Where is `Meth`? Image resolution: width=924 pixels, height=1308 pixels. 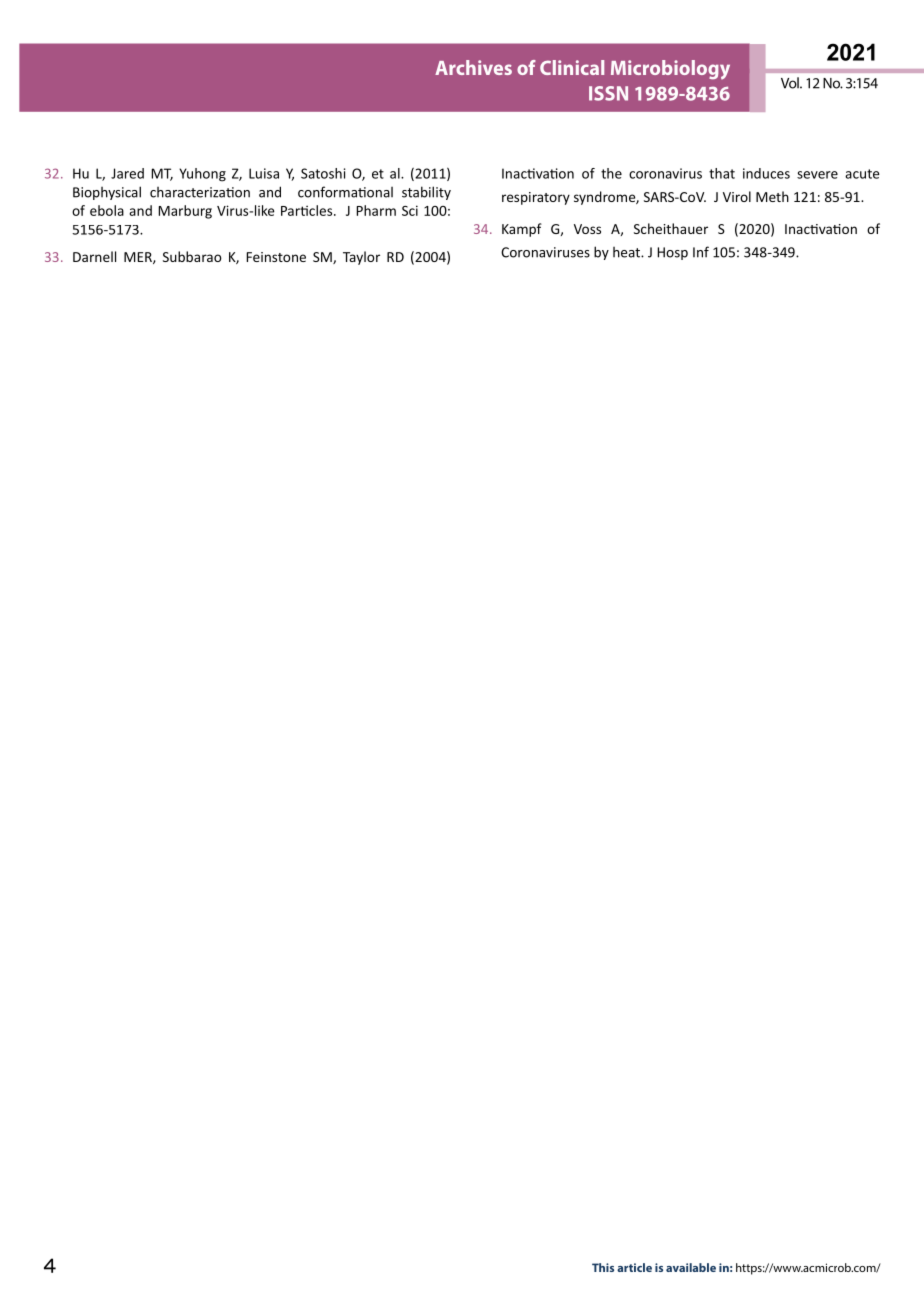
Meth is located at coordinates (772, 196).
